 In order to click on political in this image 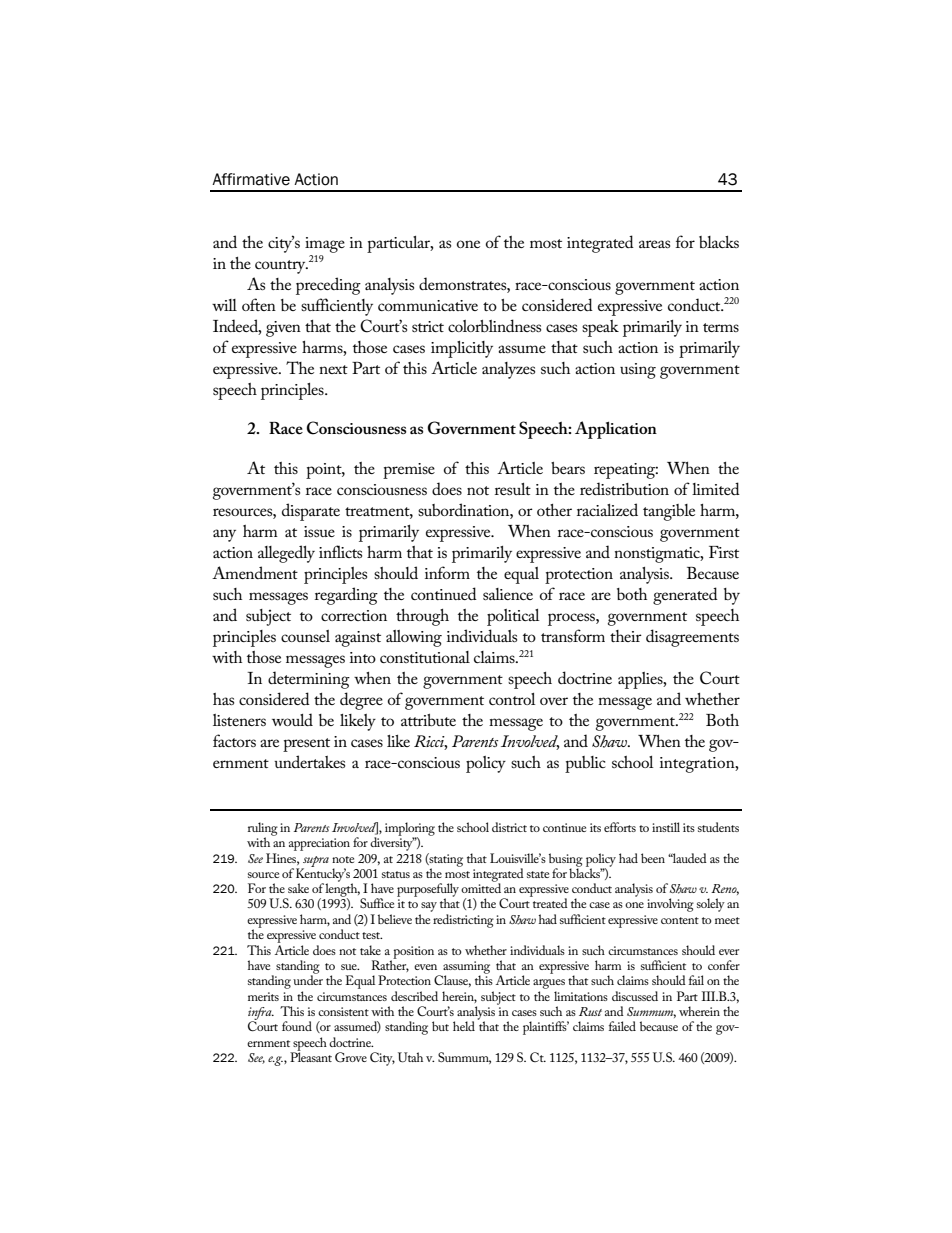, I will do `click(513, 617)`.
